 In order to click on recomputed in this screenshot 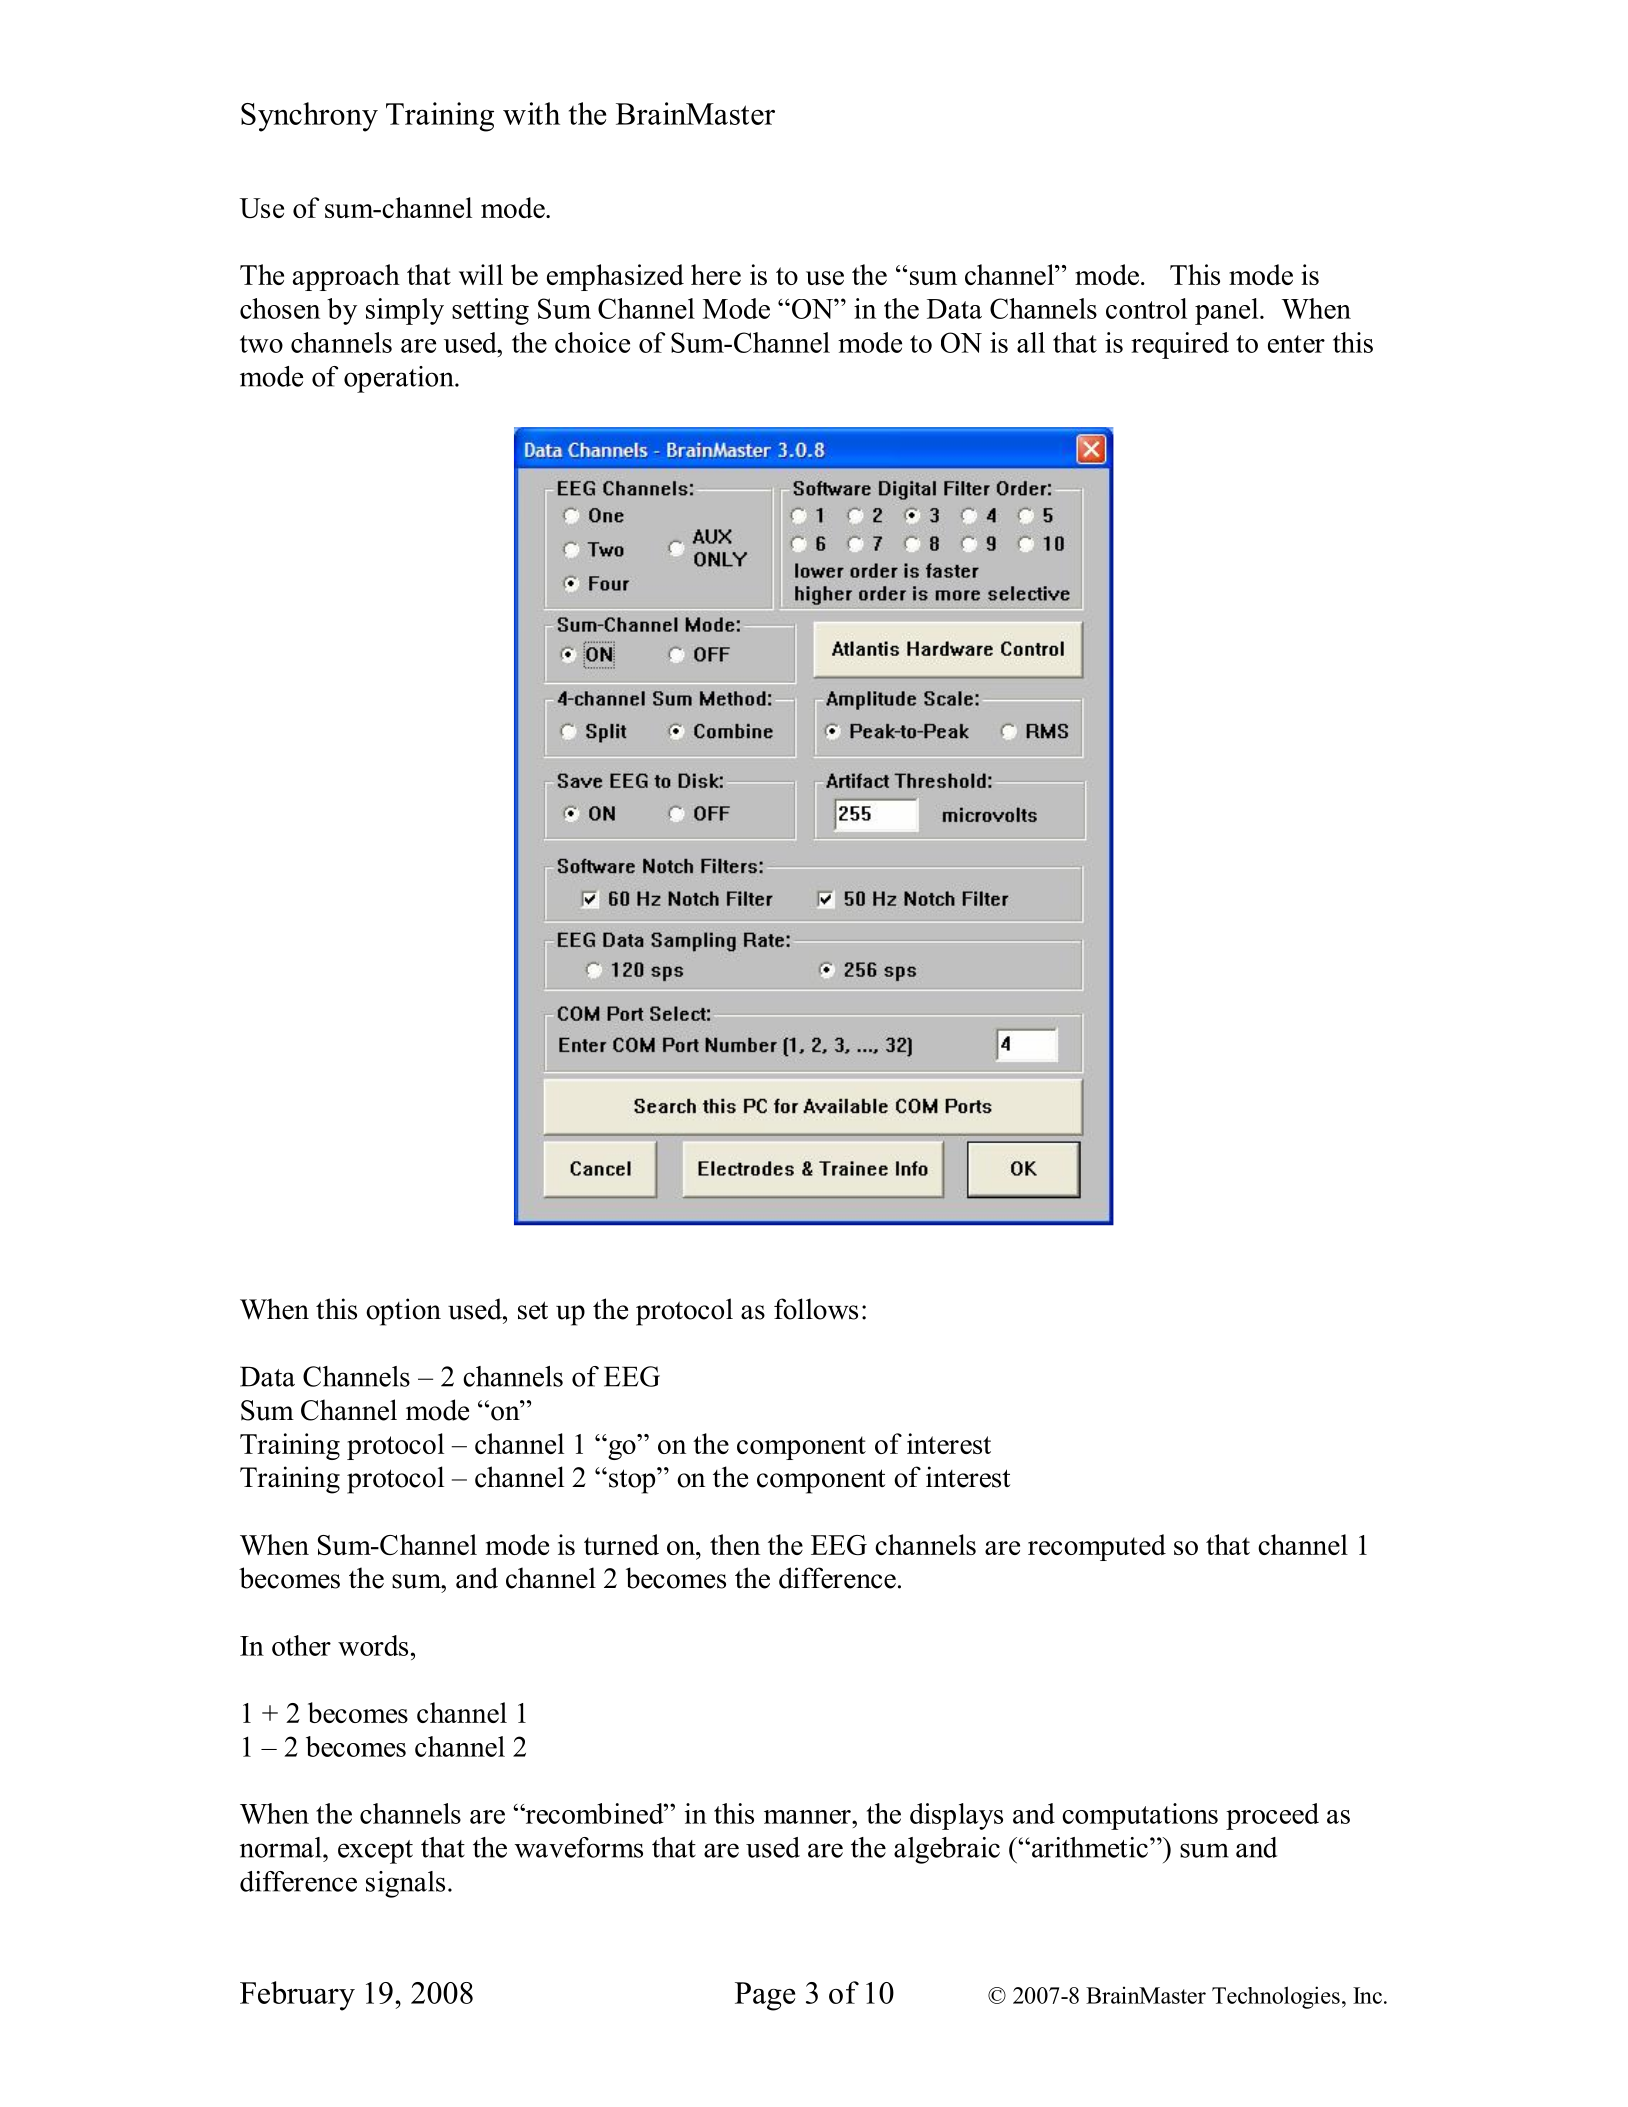, I will do `click(1097, 1547)`.
